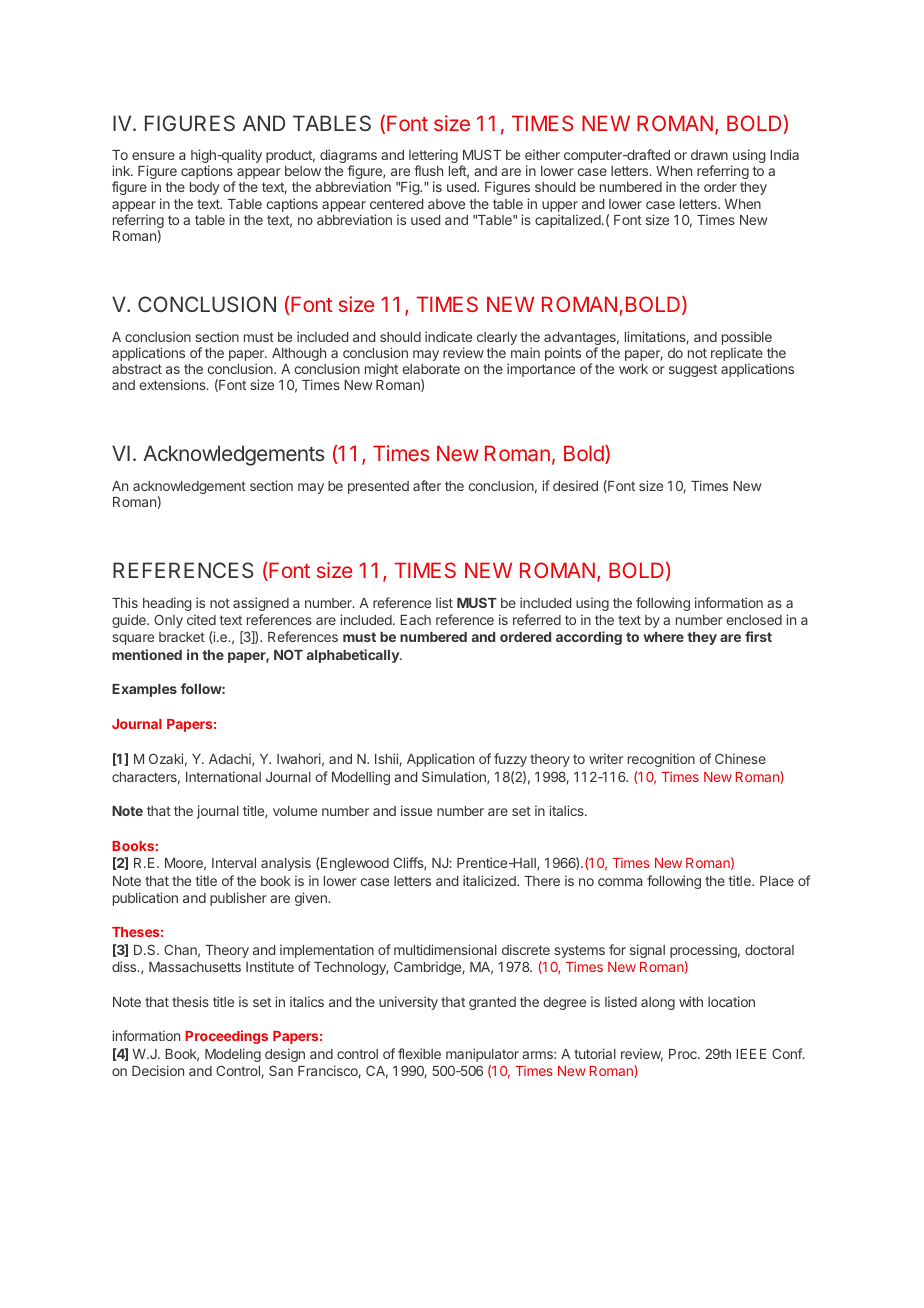 This screenshot has height=1308, width=924. What do you see at coordinates (204, 188) in the screenshot?
I see `body` at bounding box center [204, 188].
